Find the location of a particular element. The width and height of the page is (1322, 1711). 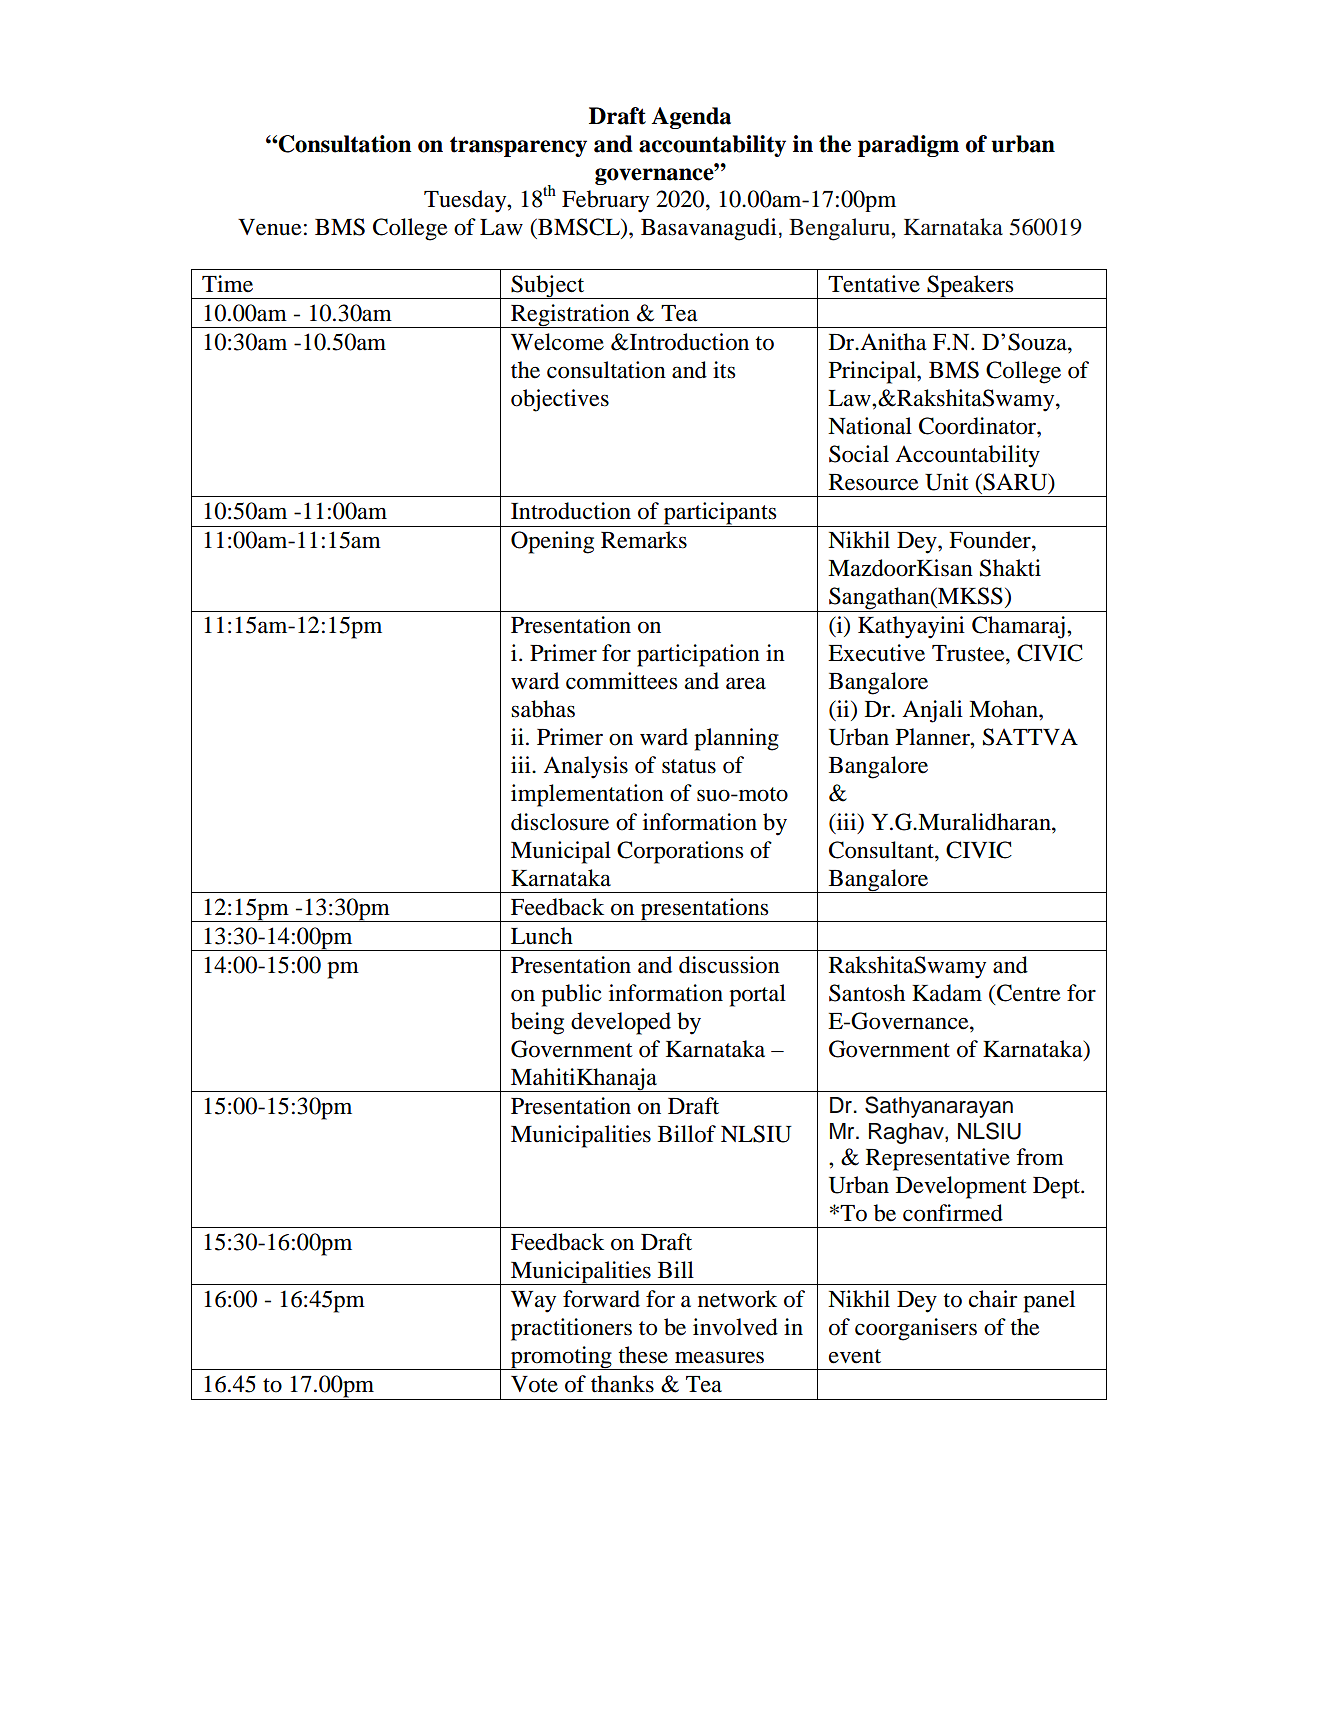

chair is located at coordinates (993, 1299).
